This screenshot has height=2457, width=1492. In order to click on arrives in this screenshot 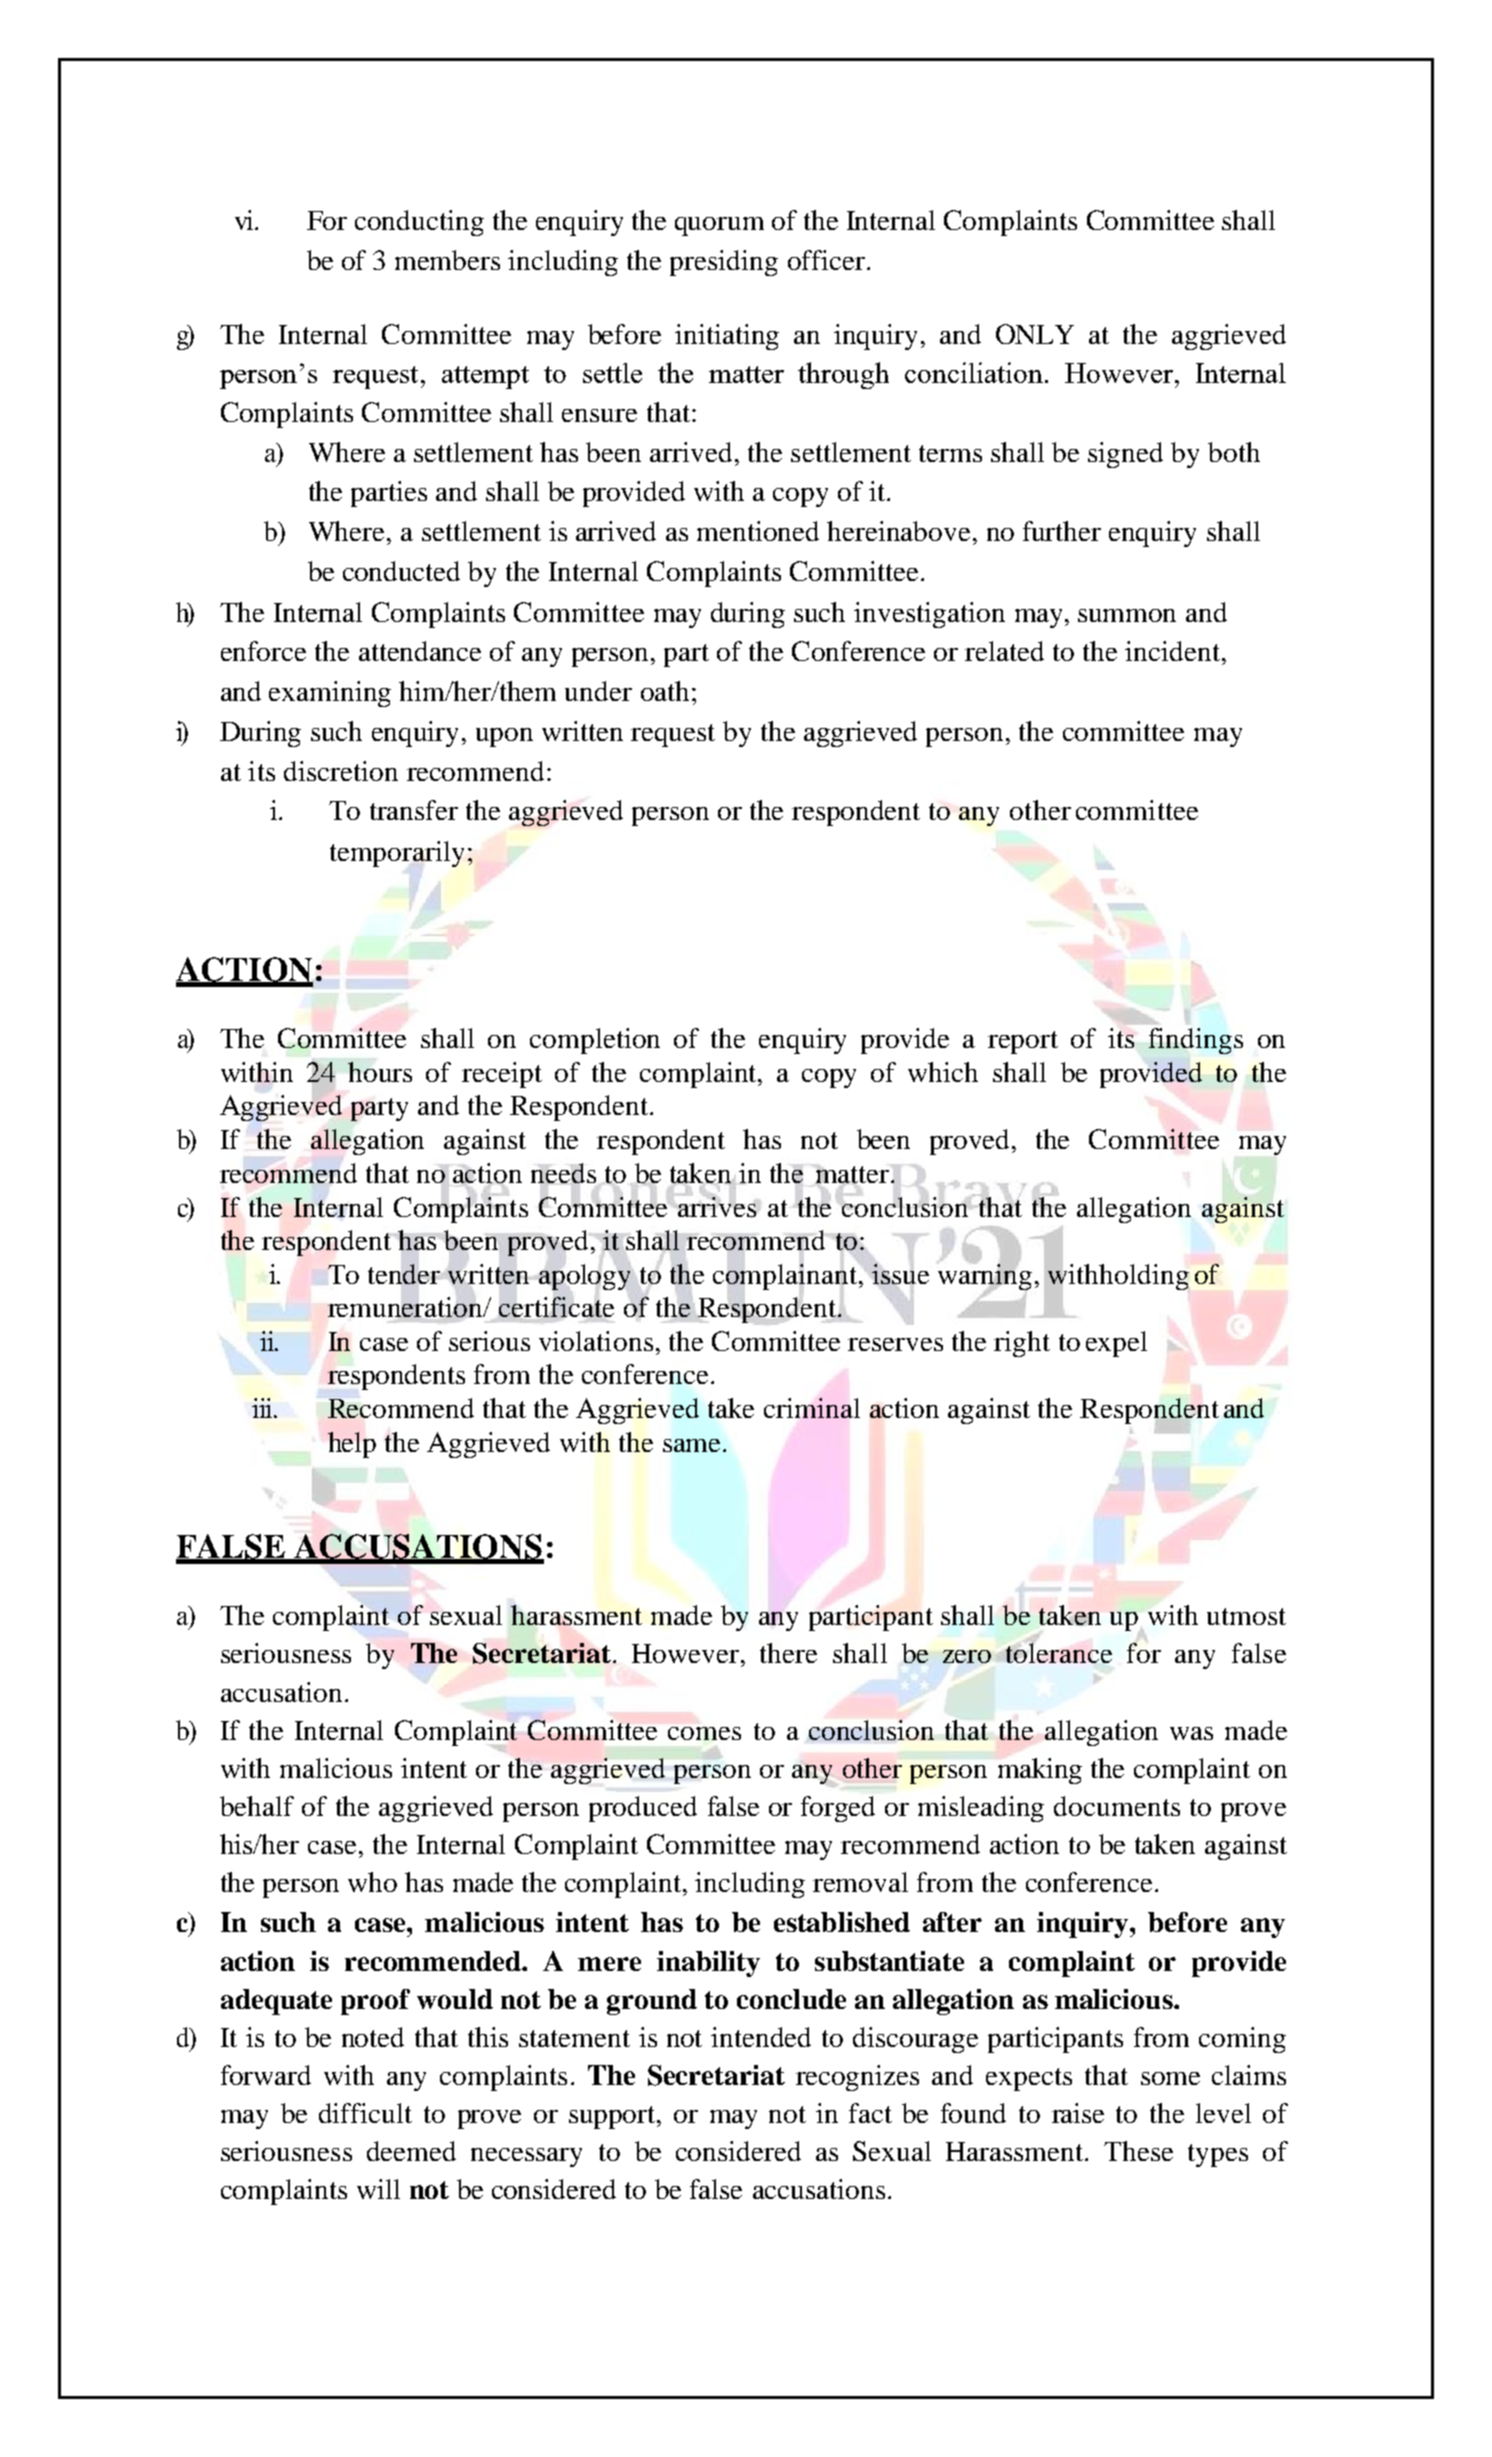, I will do `click(717, 1205)`.
